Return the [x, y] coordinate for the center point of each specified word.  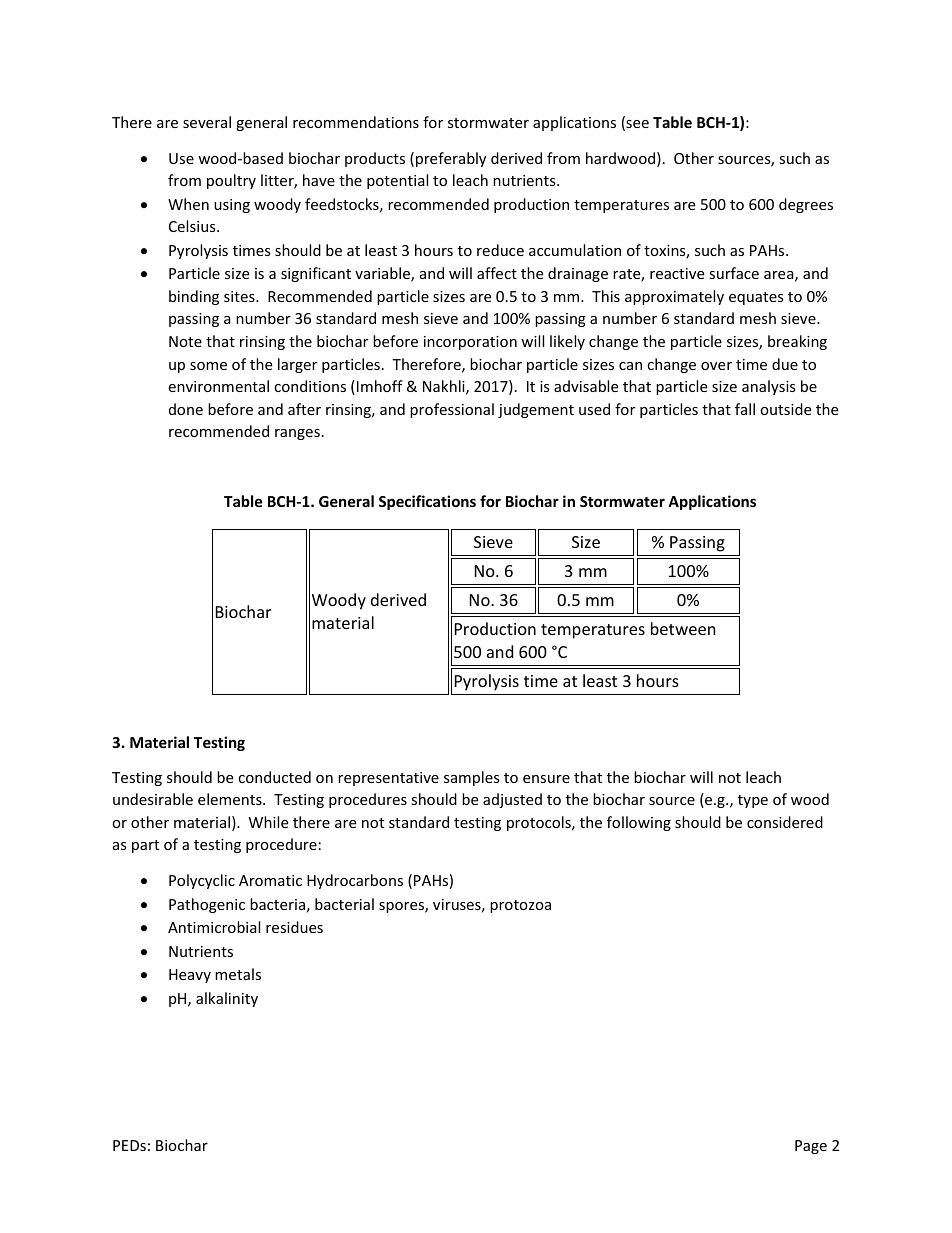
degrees [806, 205]
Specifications [427, 502]
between [683, 628]
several [207, 122]
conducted [274, 777]
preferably [451, 159]
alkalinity [227, 999]
